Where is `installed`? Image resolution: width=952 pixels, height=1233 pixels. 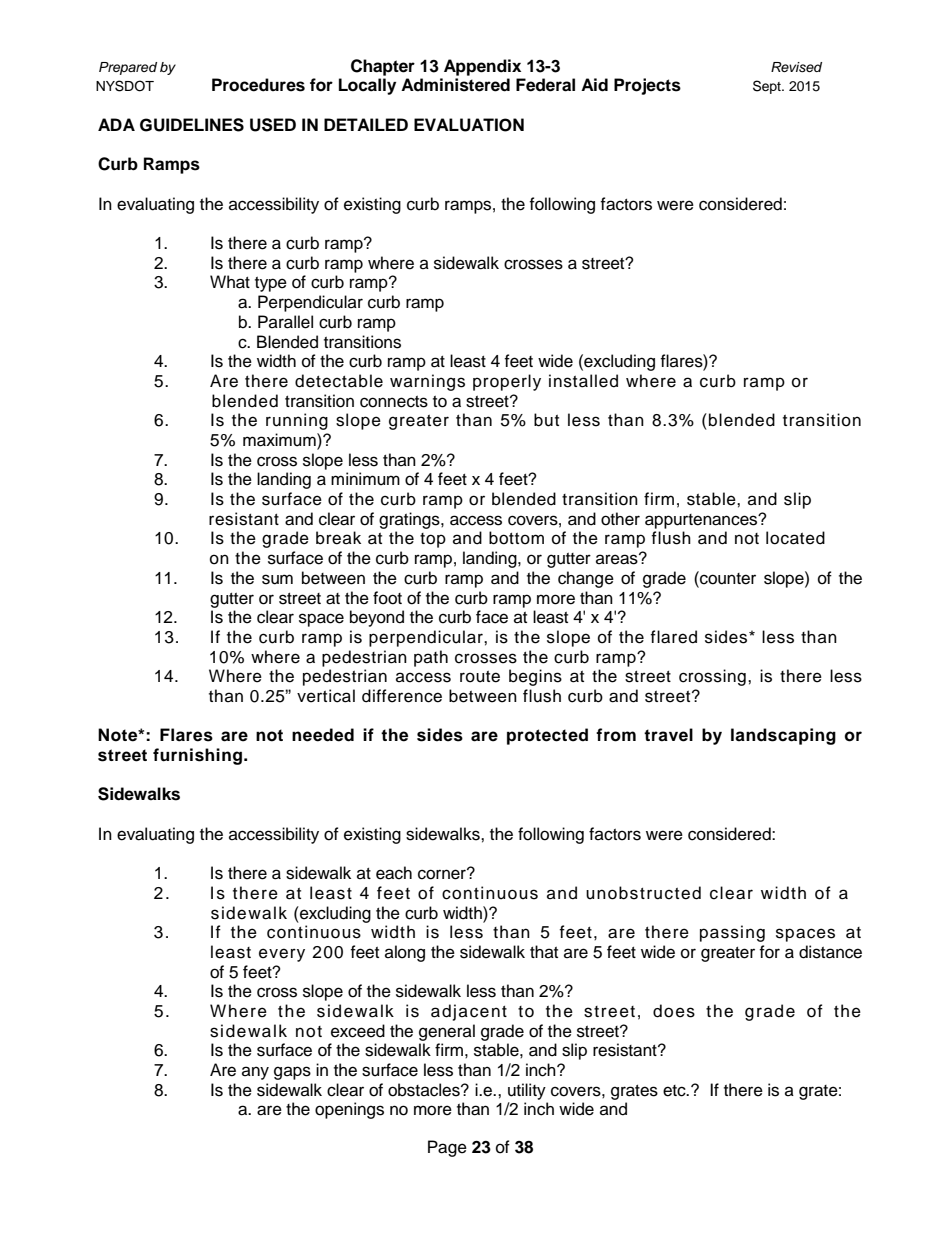 installed is located at coordinates (583, 381).
